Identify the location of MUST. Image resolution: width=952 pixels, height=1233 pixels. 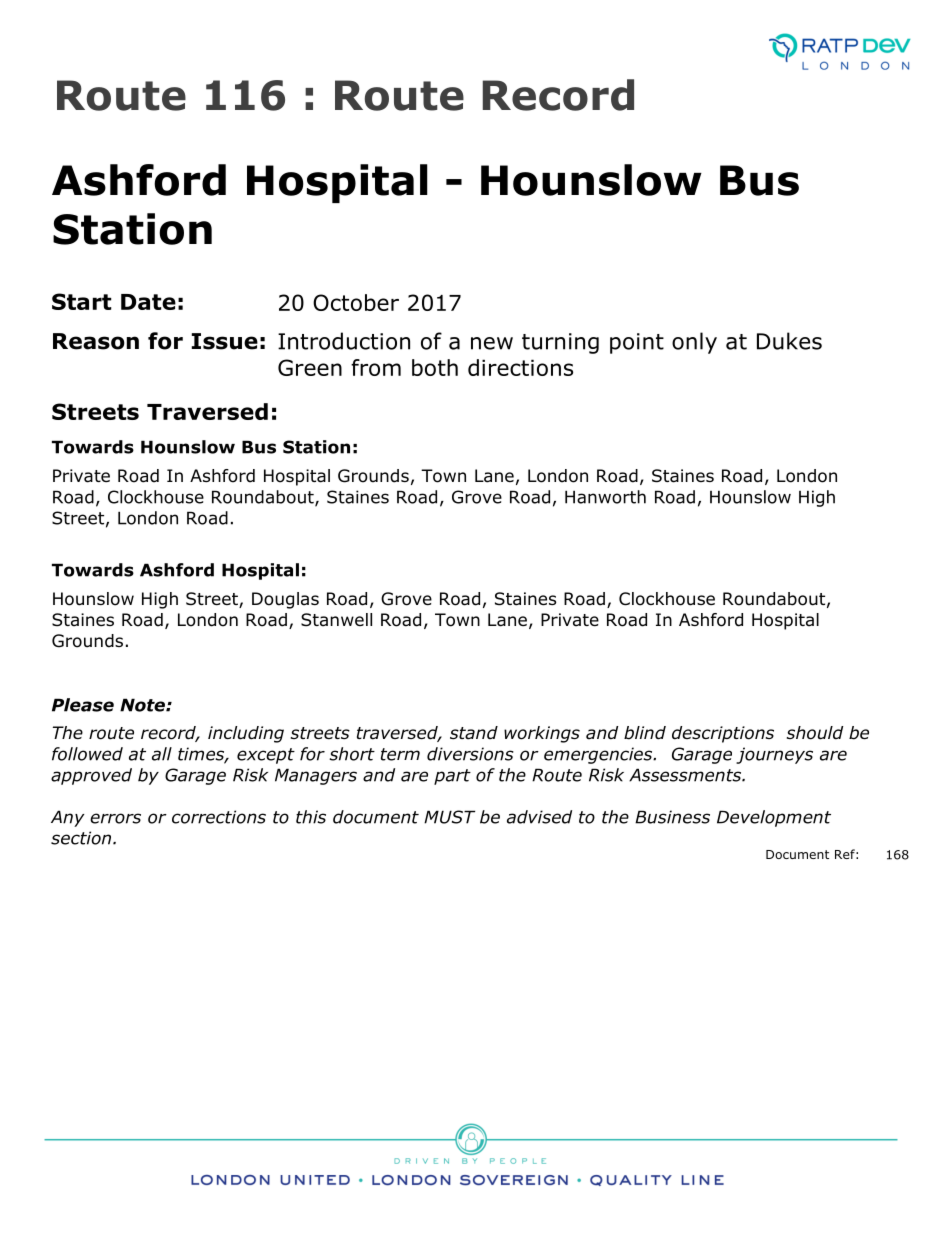
(449, 817).
